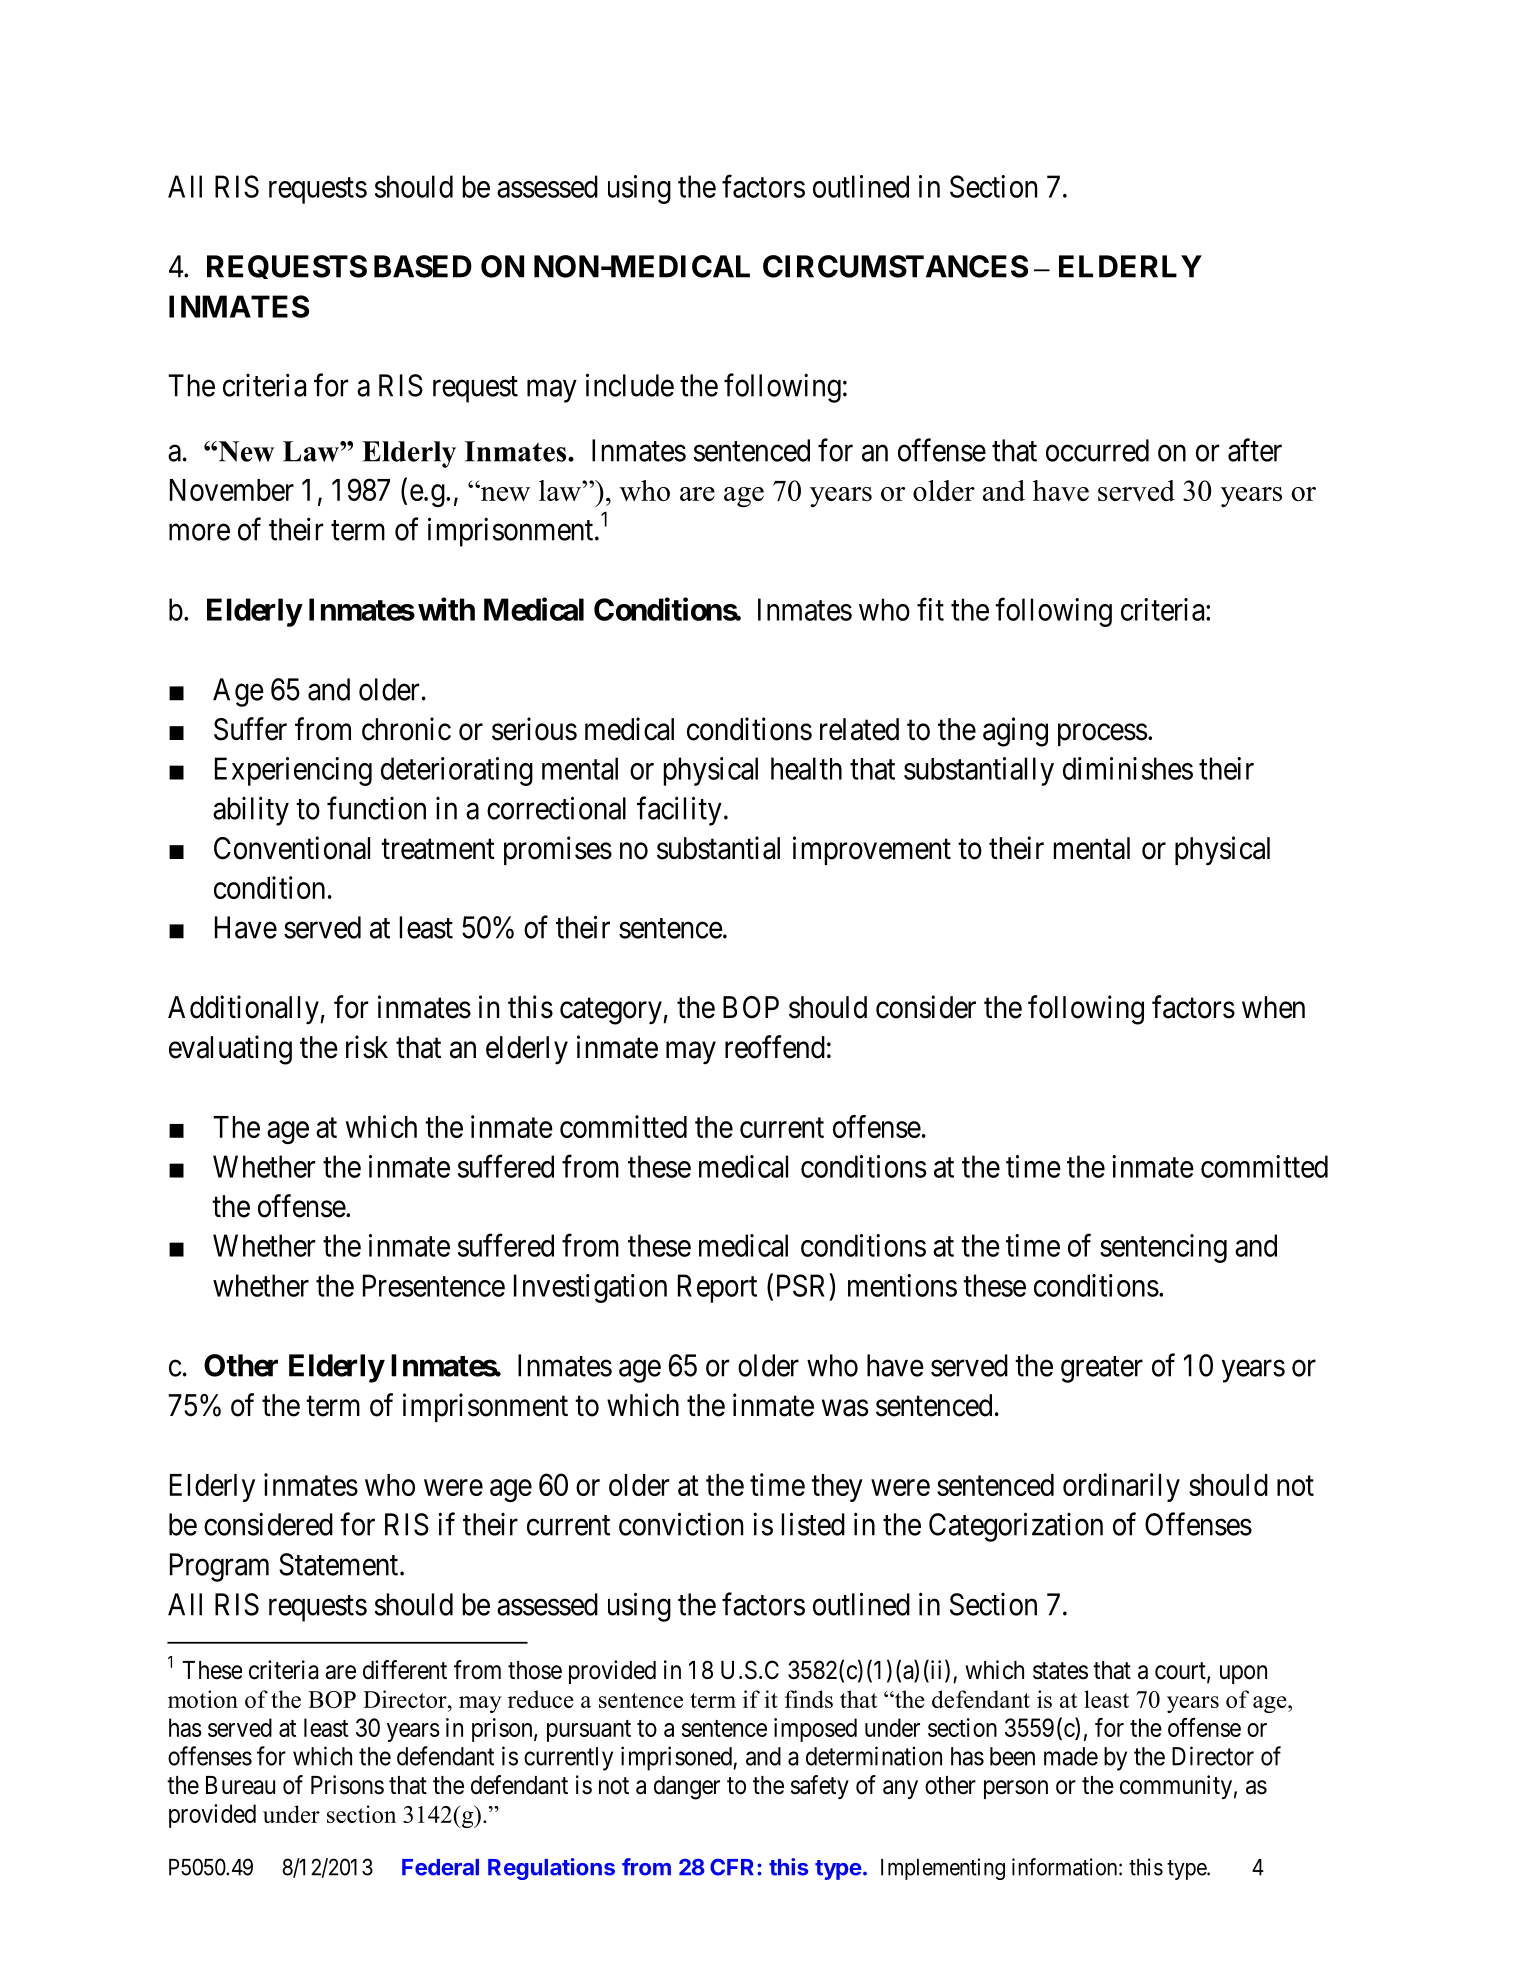  I want to click on include, so click(630, 385).
